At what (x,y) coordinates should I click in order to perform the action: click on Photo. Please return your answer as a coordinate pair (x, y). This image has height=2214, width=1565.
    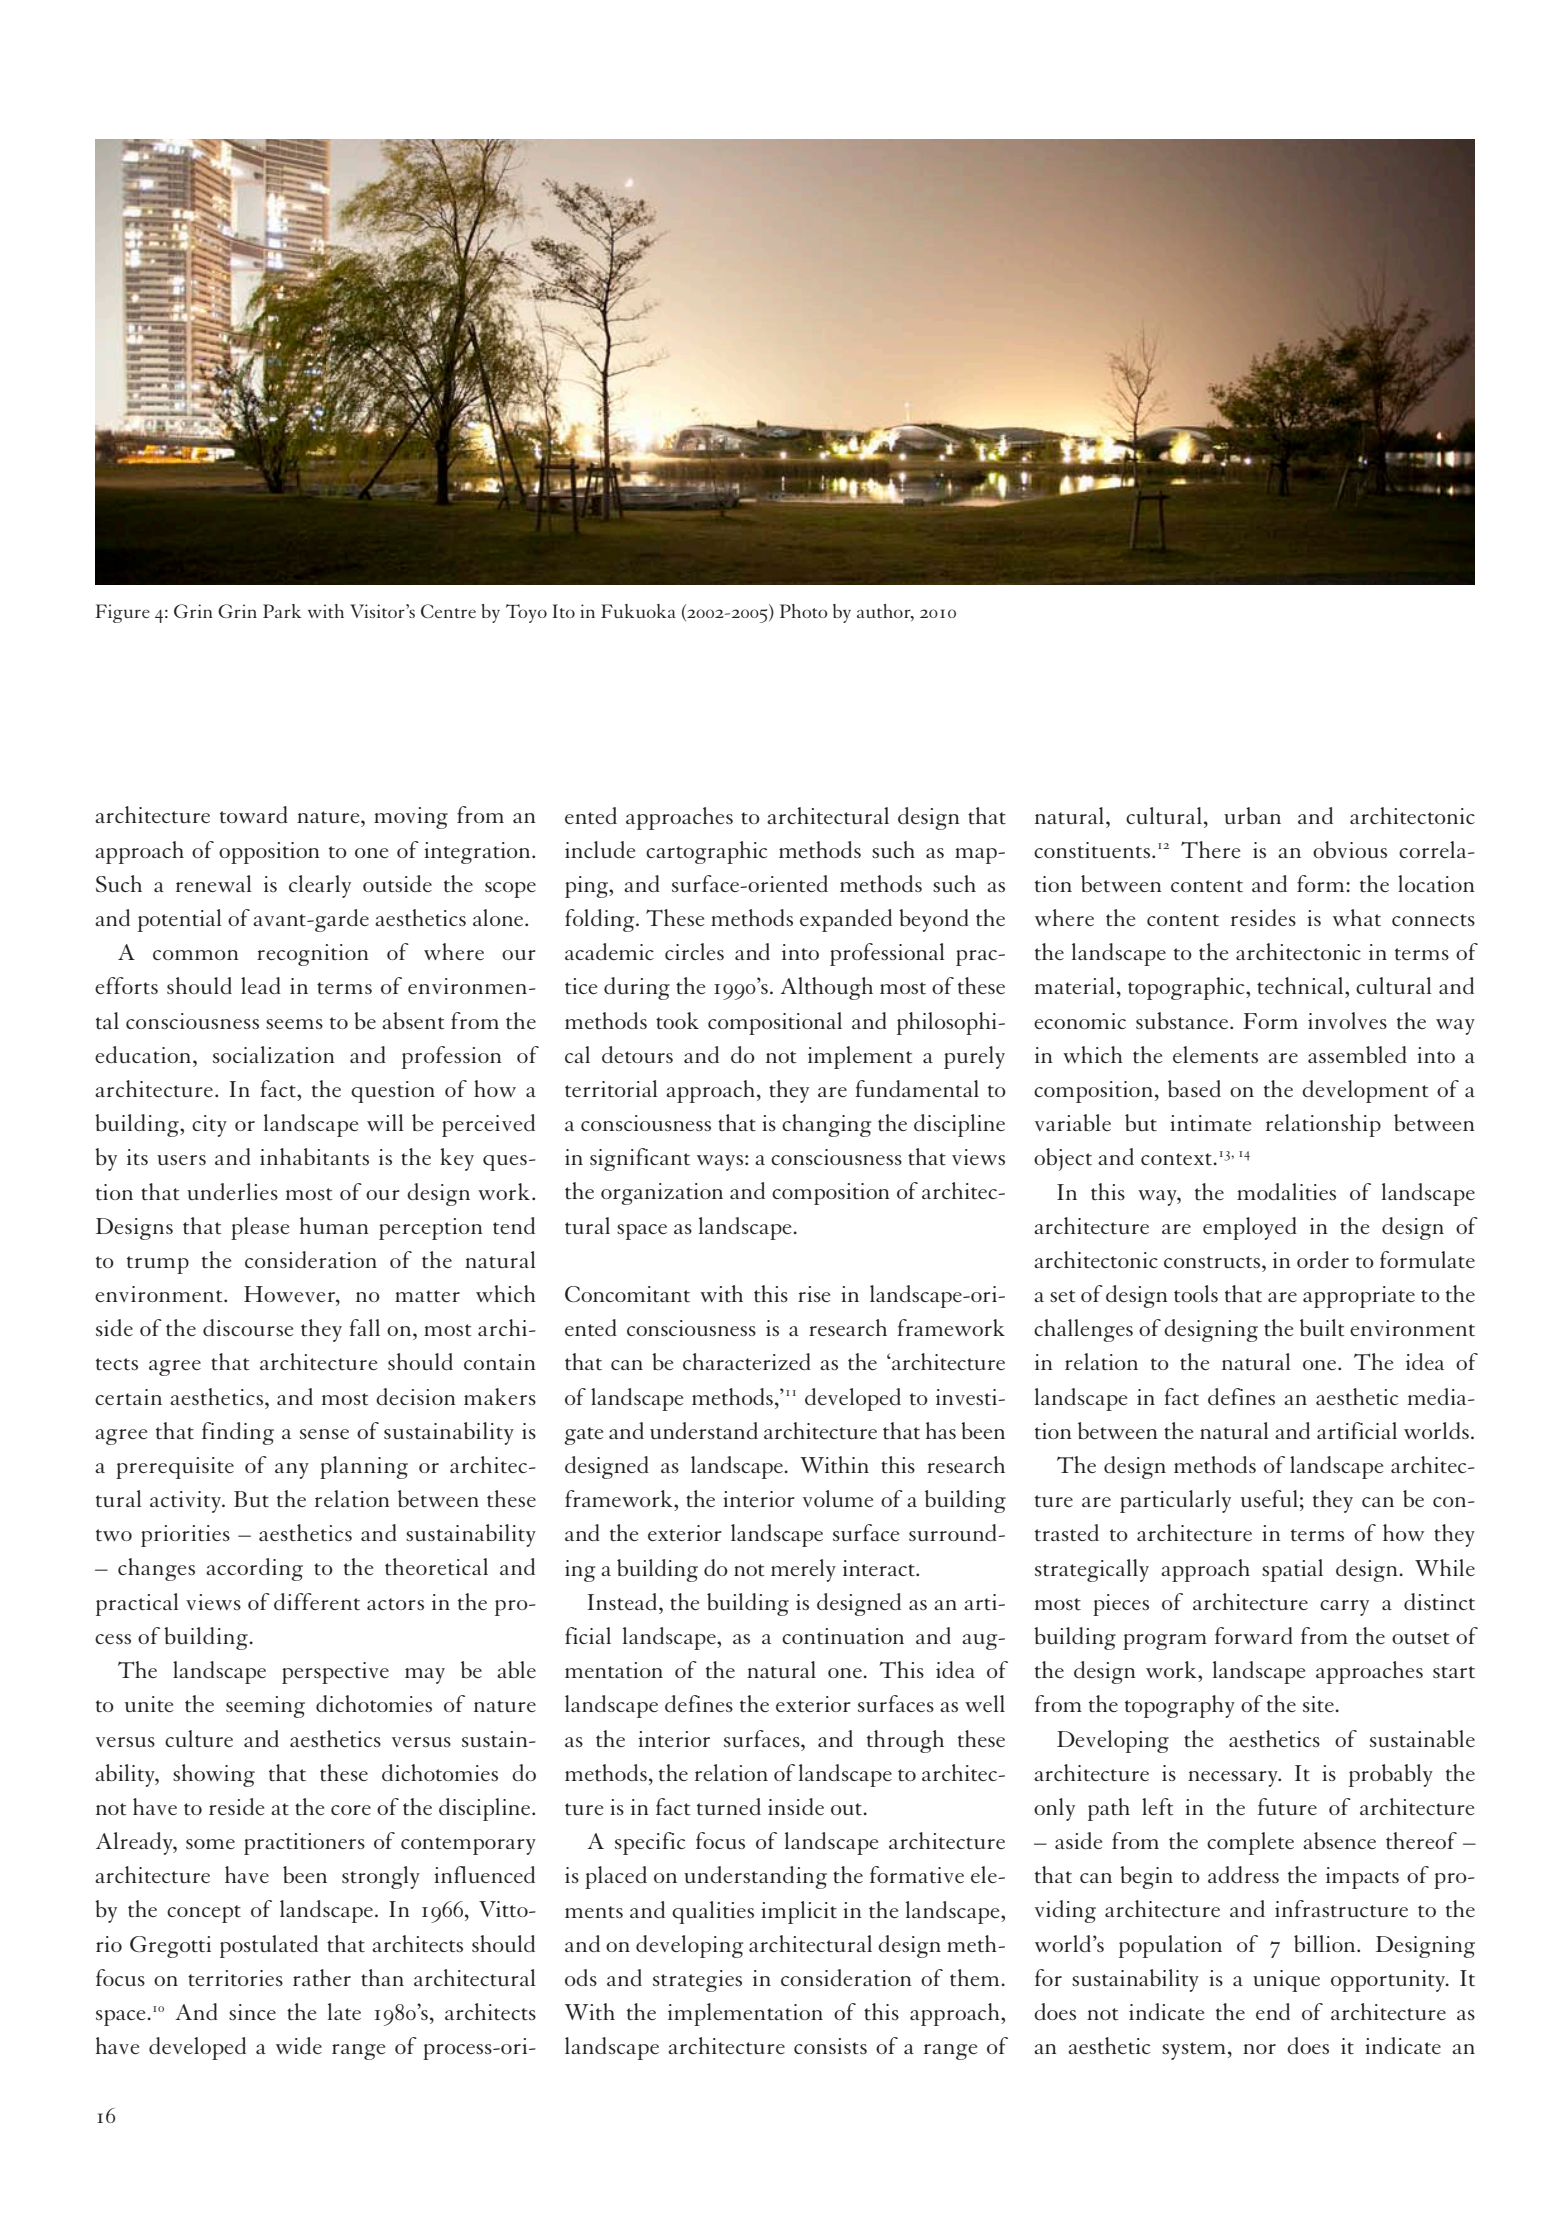
    Looking at the image, I should click on (803, 611).
